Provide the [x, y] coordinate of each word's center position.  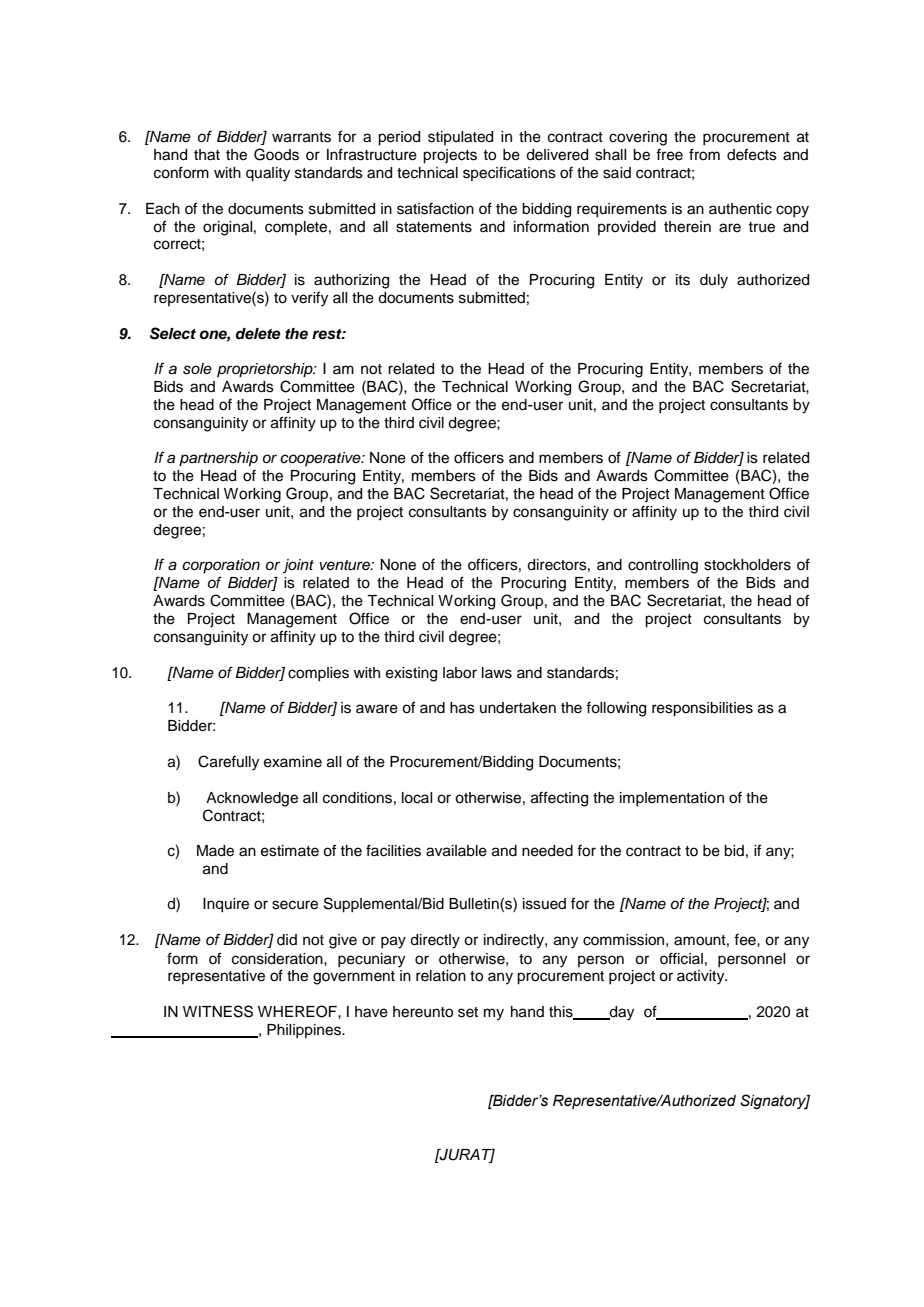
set [468, 1012]
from [704, 154]
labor [460, 673]
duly [714, 281]
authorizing [351, 281]
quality [268, 174]
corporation [221, 566]
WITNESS [218, 1011]
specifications [509, 173]
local [417, 798]
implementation [672, 799]
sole [197, 369]
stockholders [747, 565]
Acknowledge [252, 799]
